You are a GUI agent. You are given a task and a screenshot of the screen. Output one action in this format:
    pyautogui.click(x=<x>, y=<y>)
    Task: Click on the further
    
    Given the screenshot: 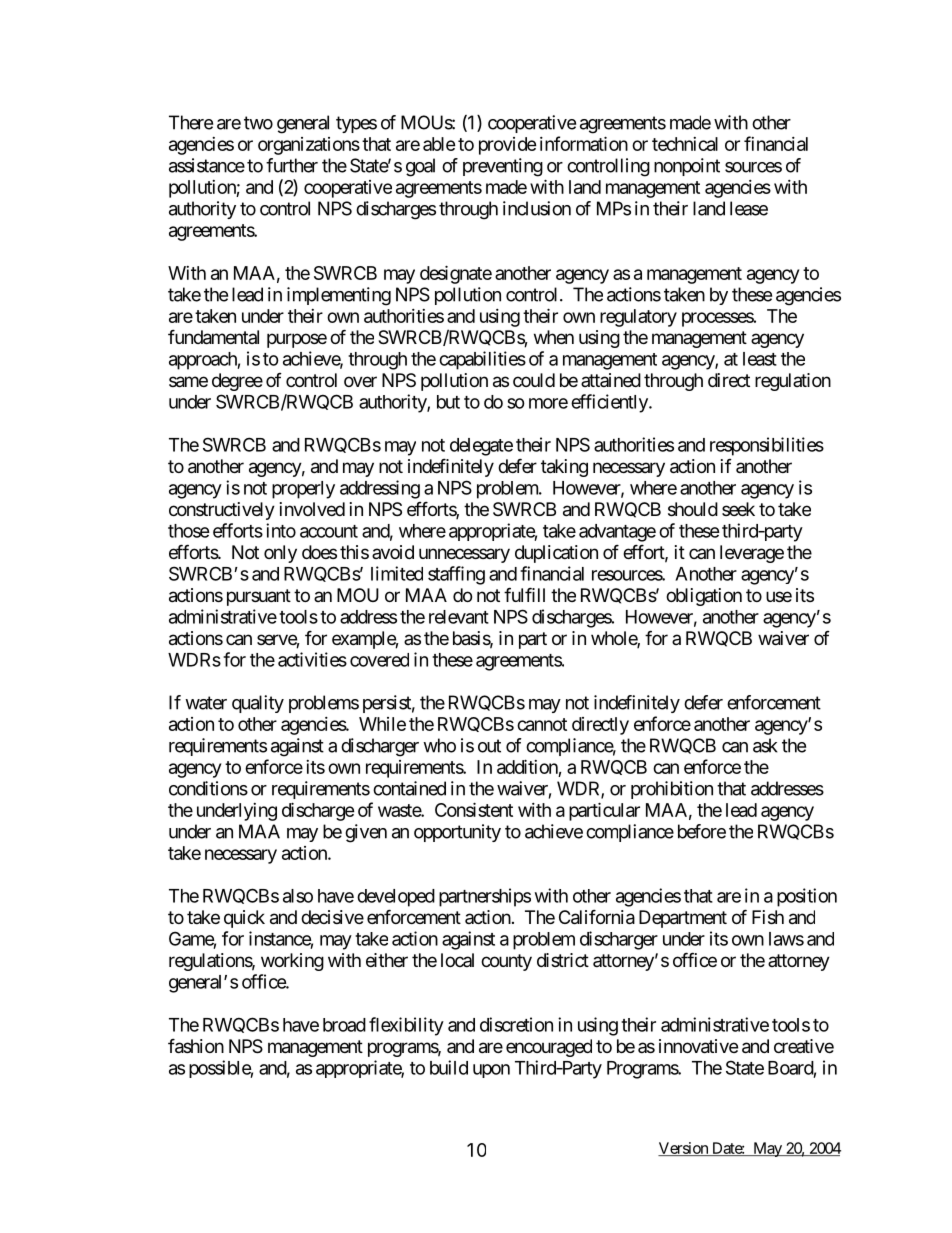 What is the action you would take?
    pyautogui.click(x=292, y=165)
